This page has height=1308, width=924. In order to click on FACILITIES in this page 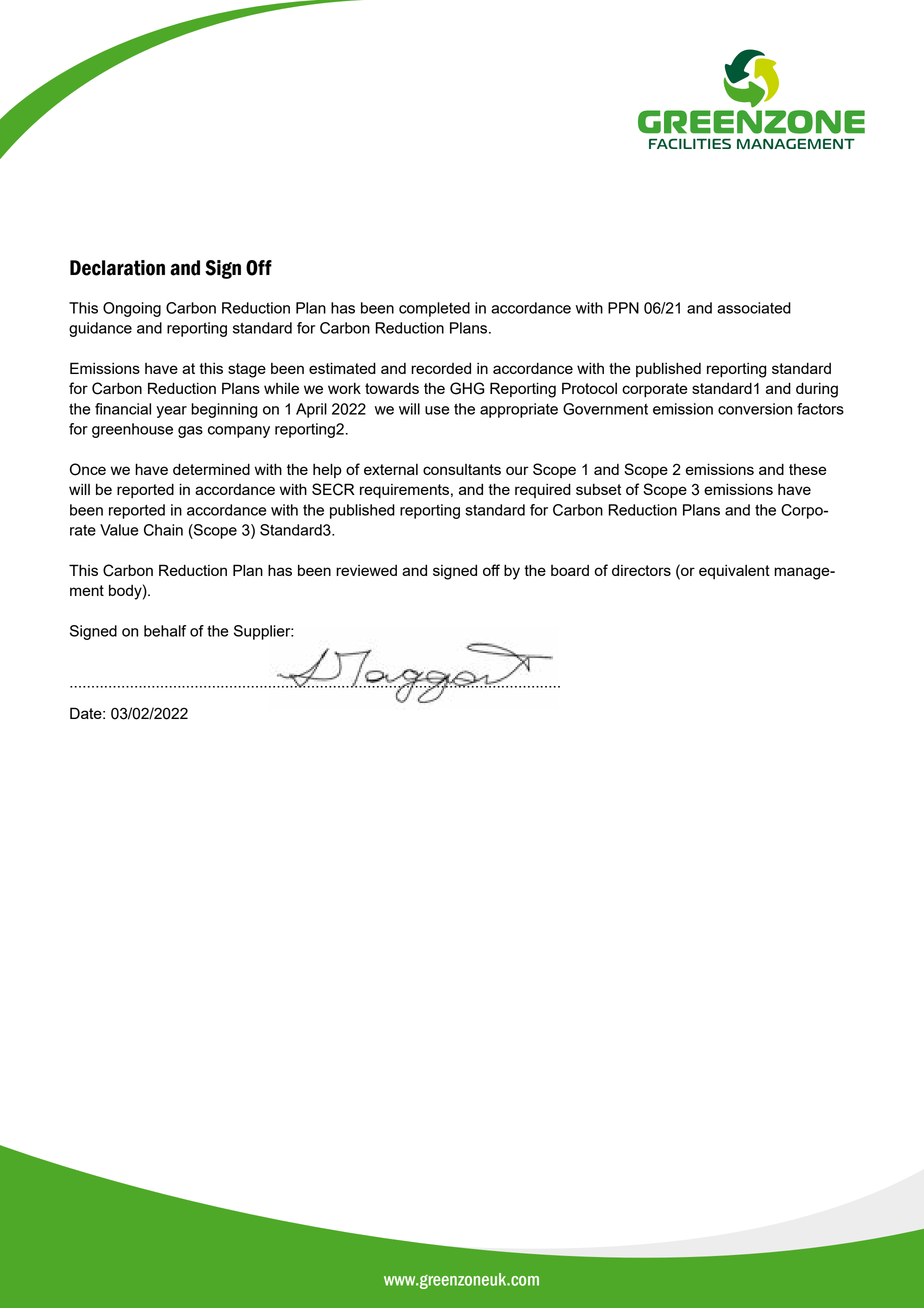, I will do `click(690, 143)`.
